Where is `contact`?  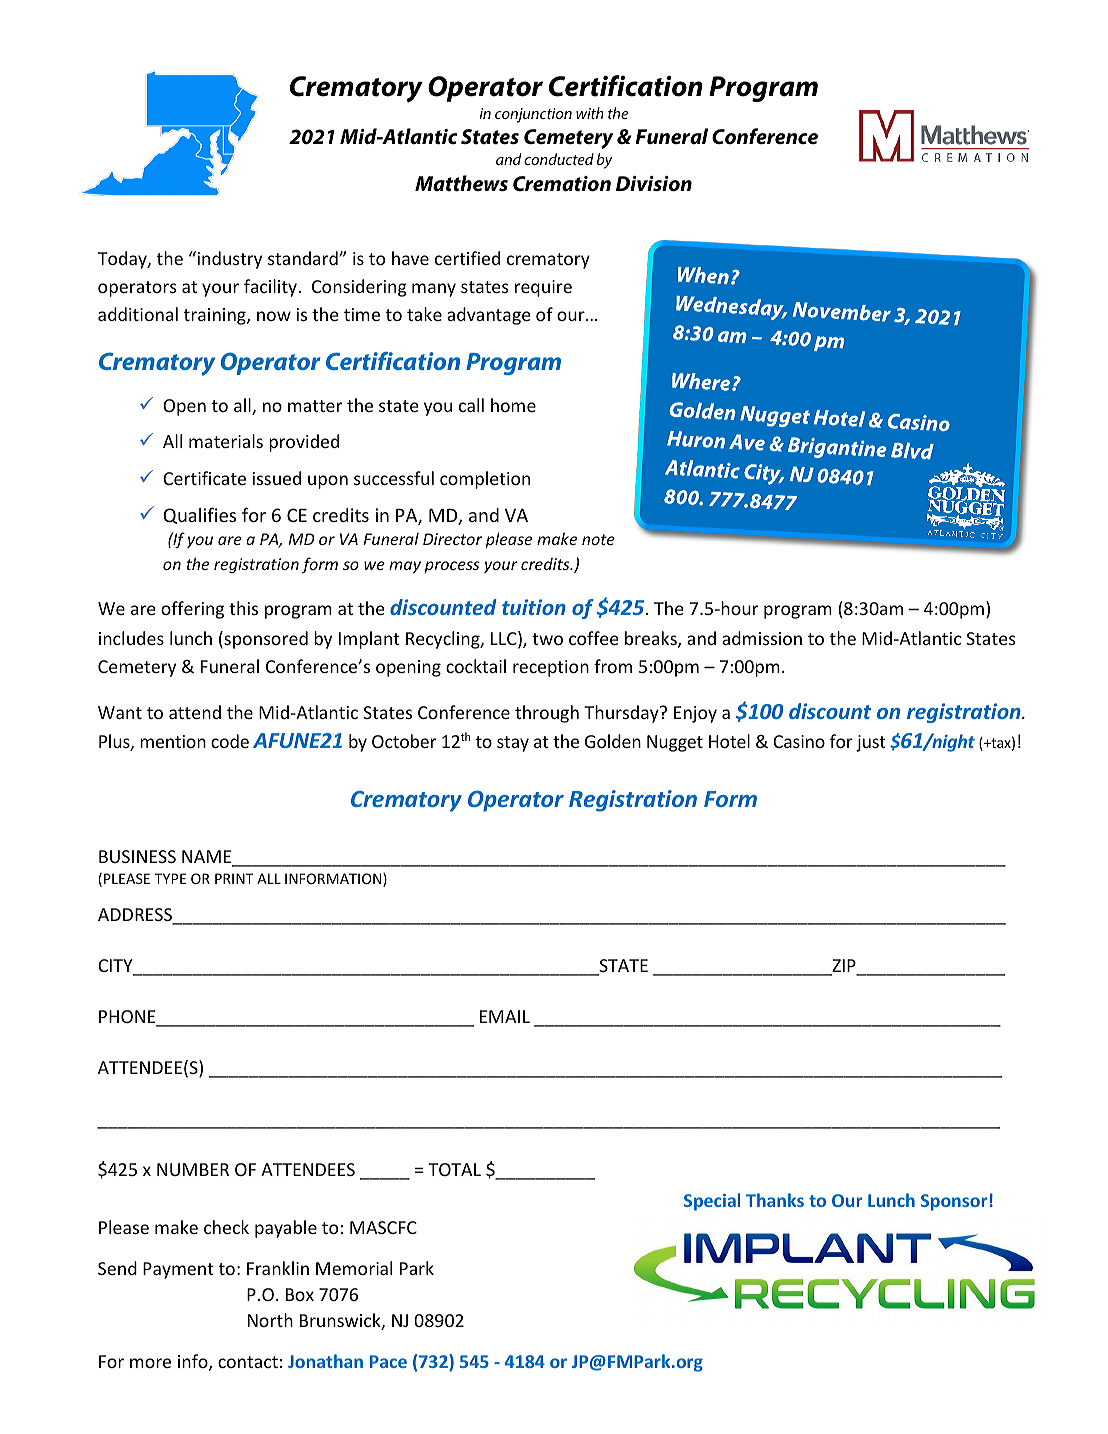
contact is located at coordinates (248, 1362).
